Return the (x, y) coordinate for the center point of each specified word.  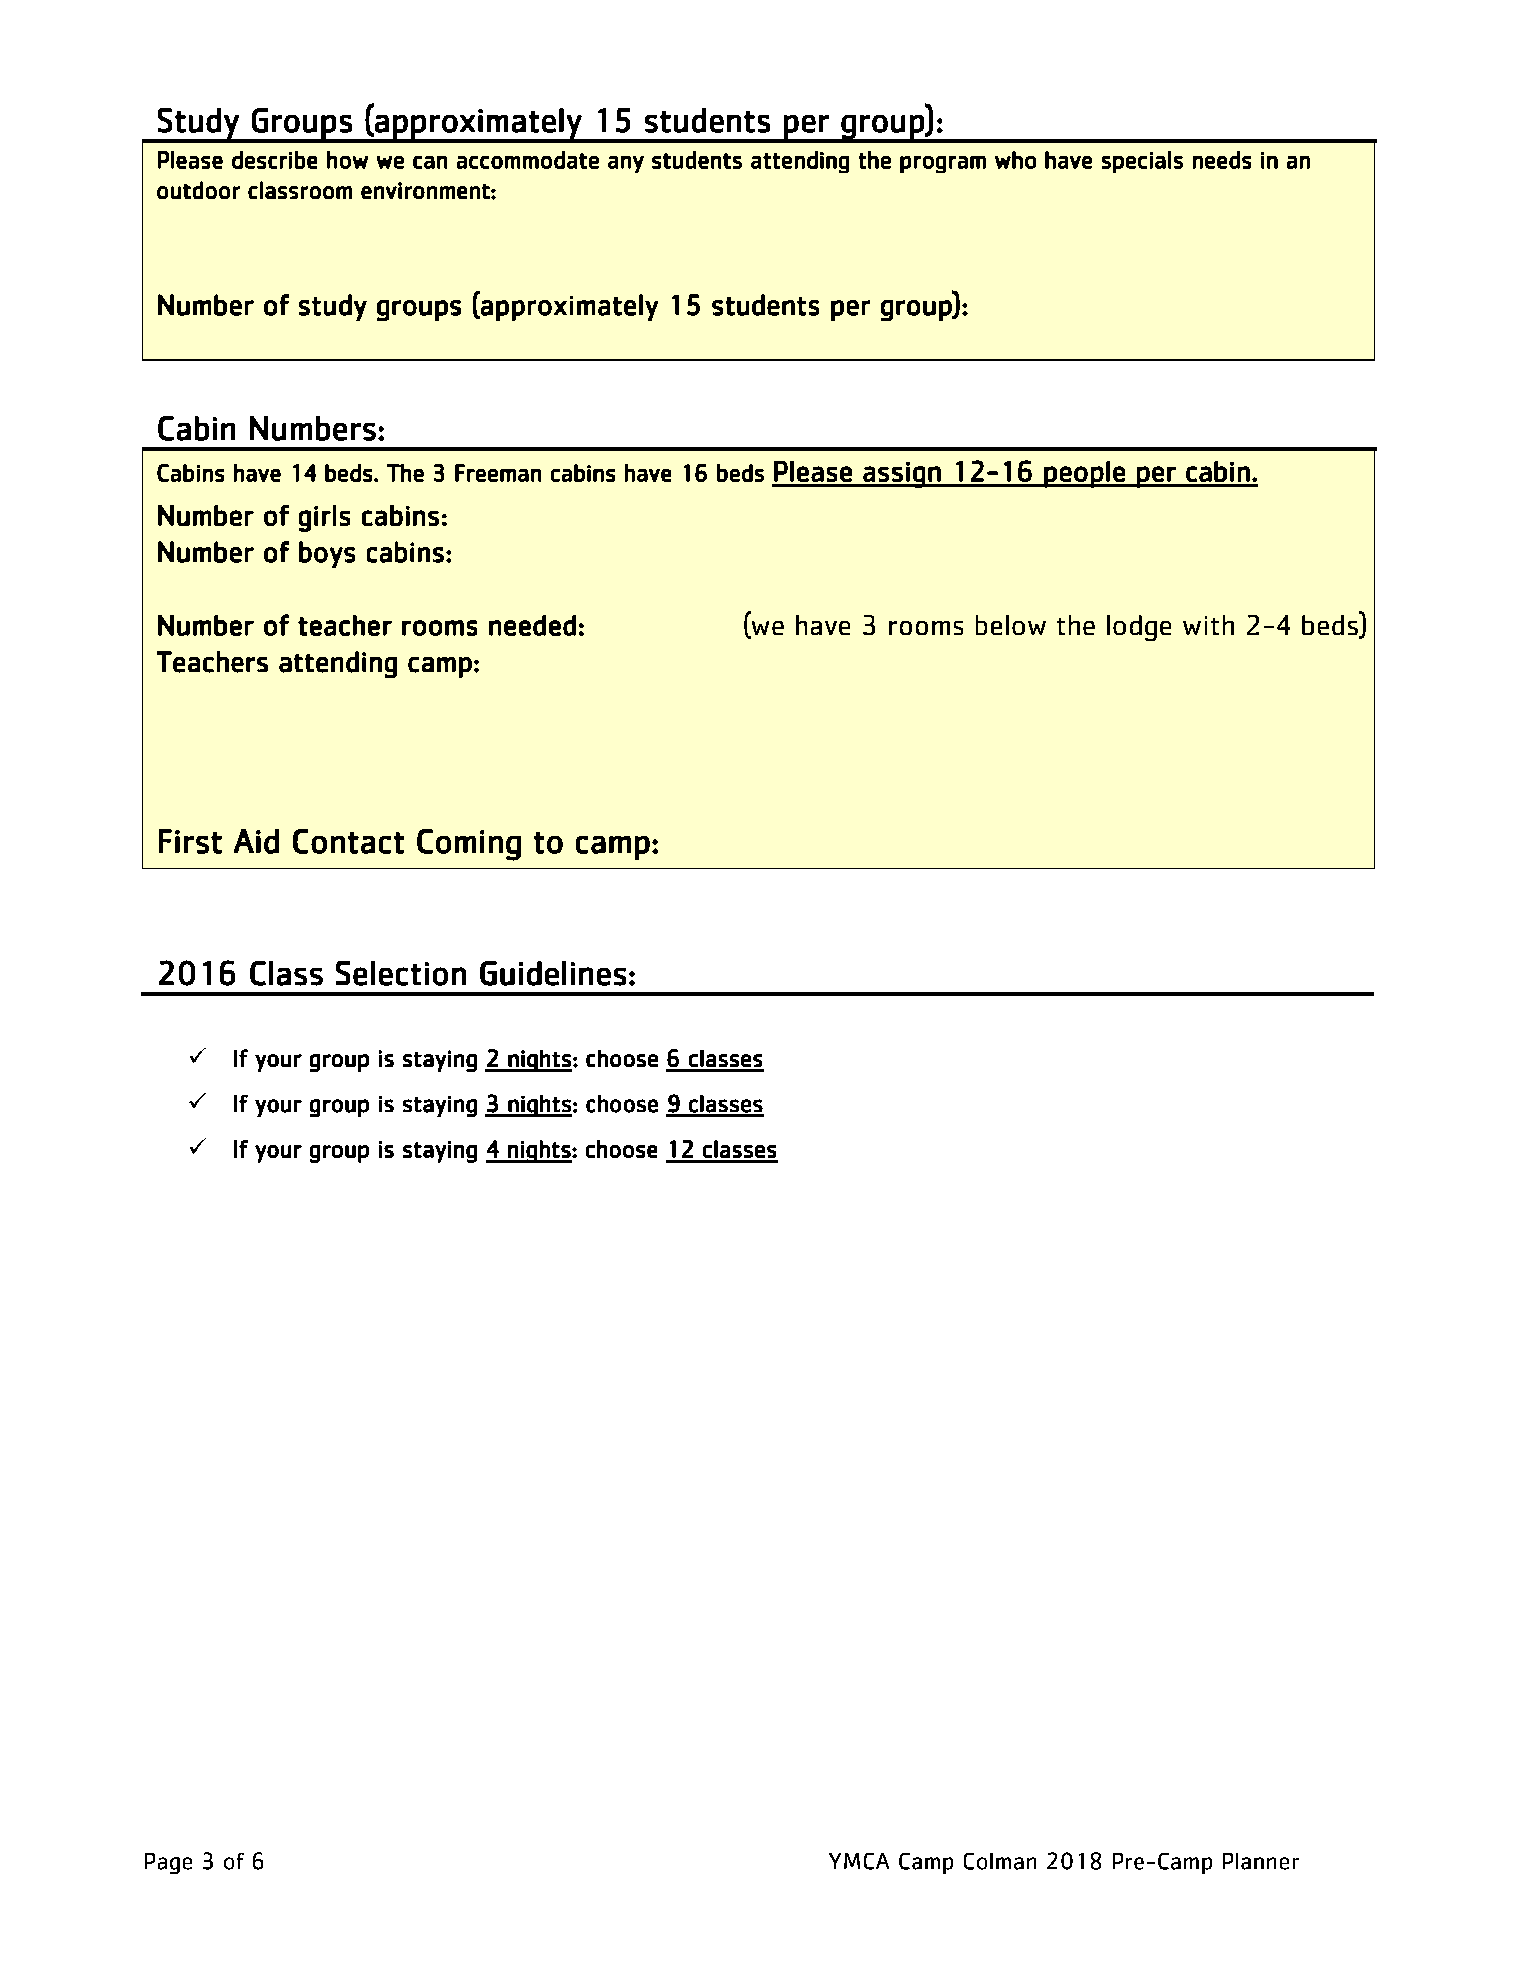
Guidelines (553, 973)
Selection (401, 973)
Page (168, 1863)
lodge (1139, 628)
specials (1142, 162)
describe (274, 160)
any (626, 164)
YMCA (859, 1861)
